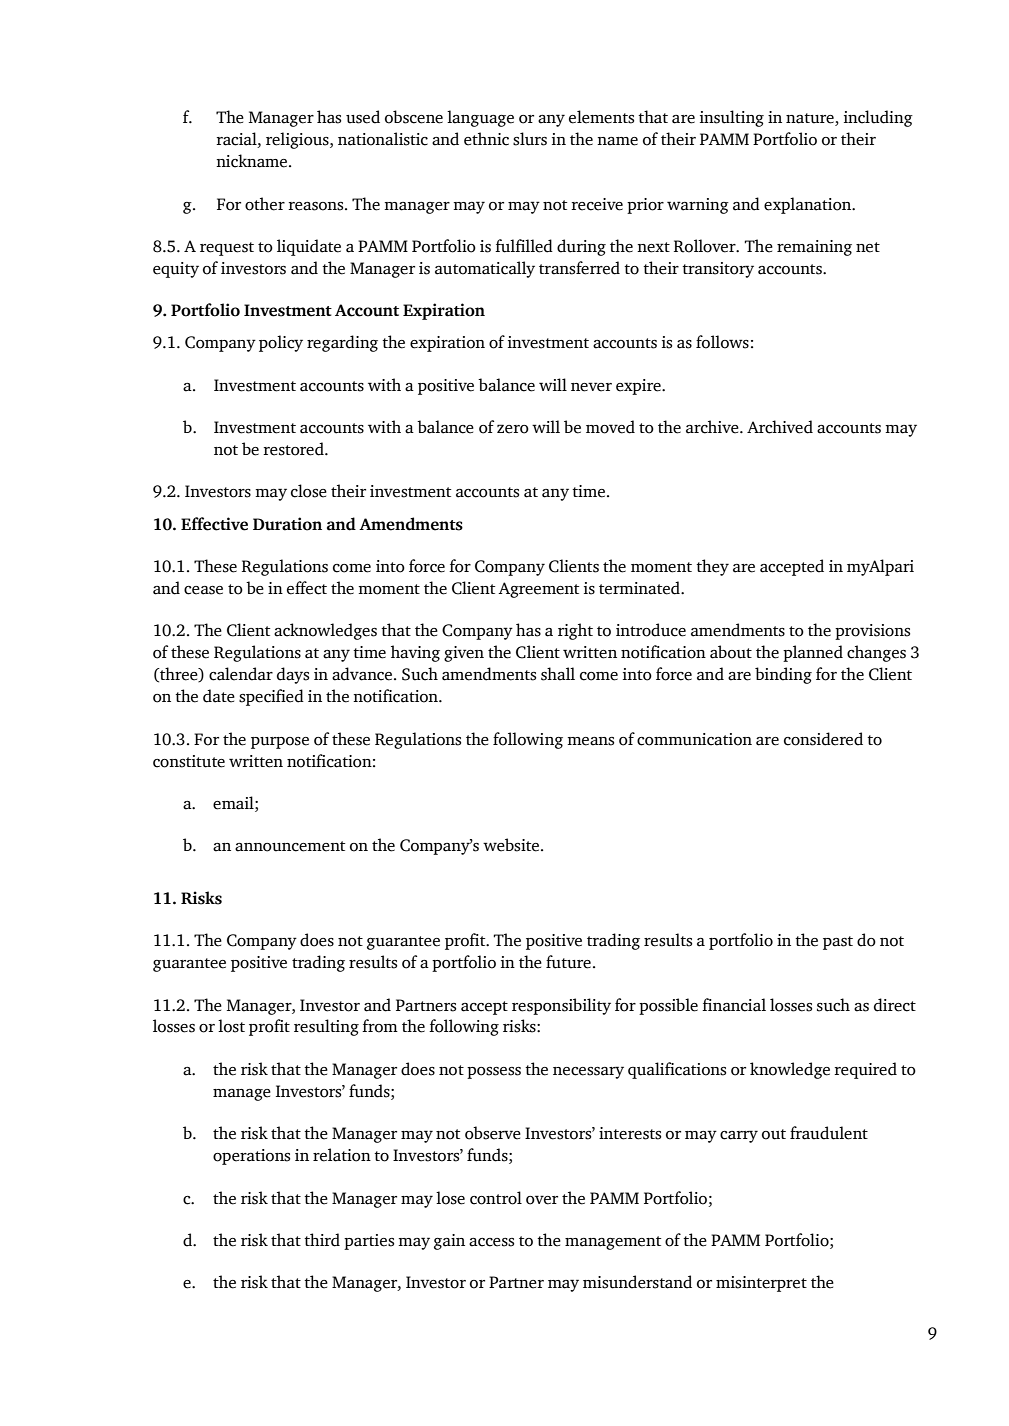 The width and height of the screenshot is (1009, 1426). I want to click on nature, so click(811, 119).
